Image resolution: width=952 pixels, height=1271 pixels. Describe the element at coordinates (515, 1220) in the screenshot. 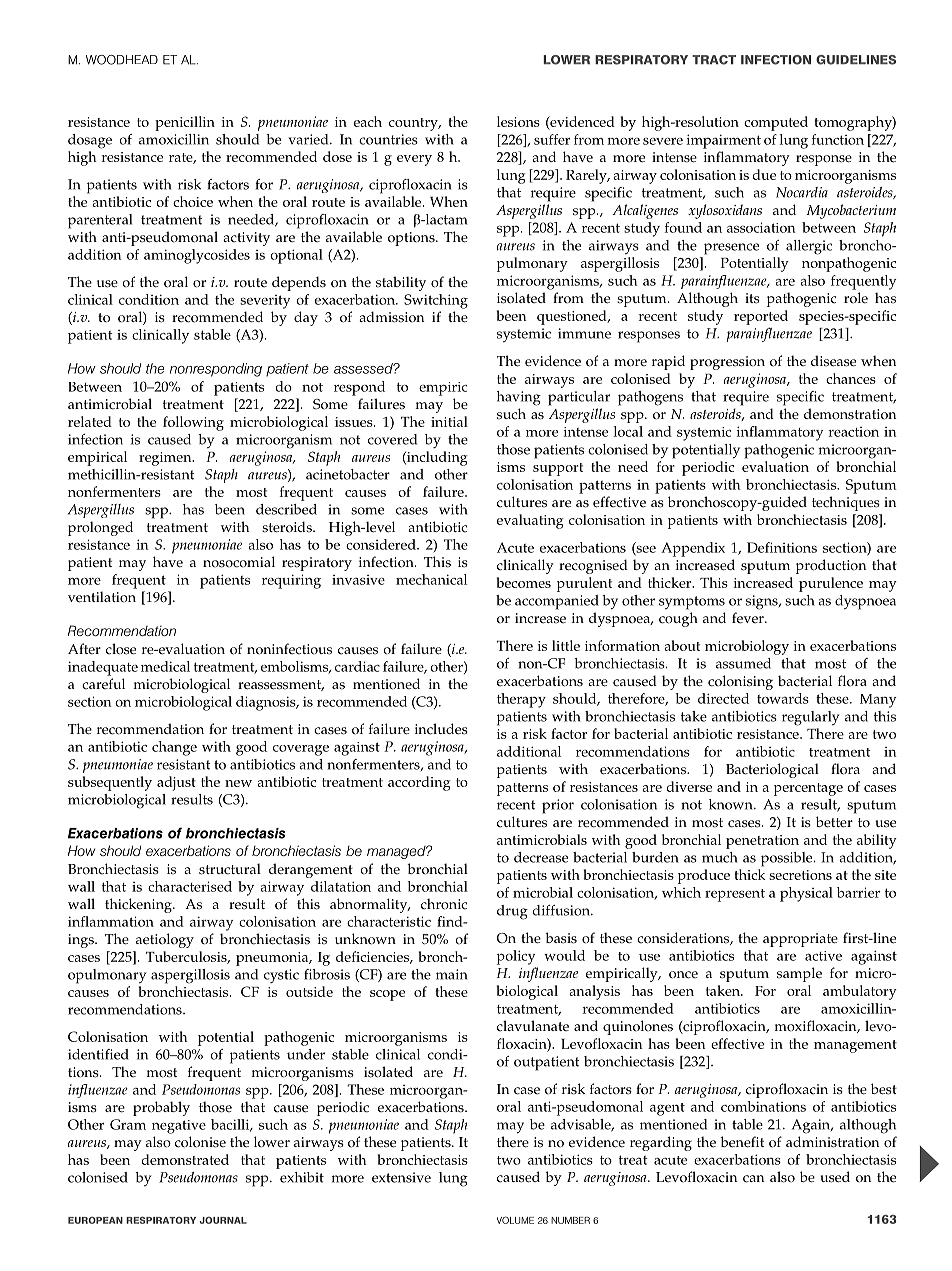

I see `VOLUME` at that location.
